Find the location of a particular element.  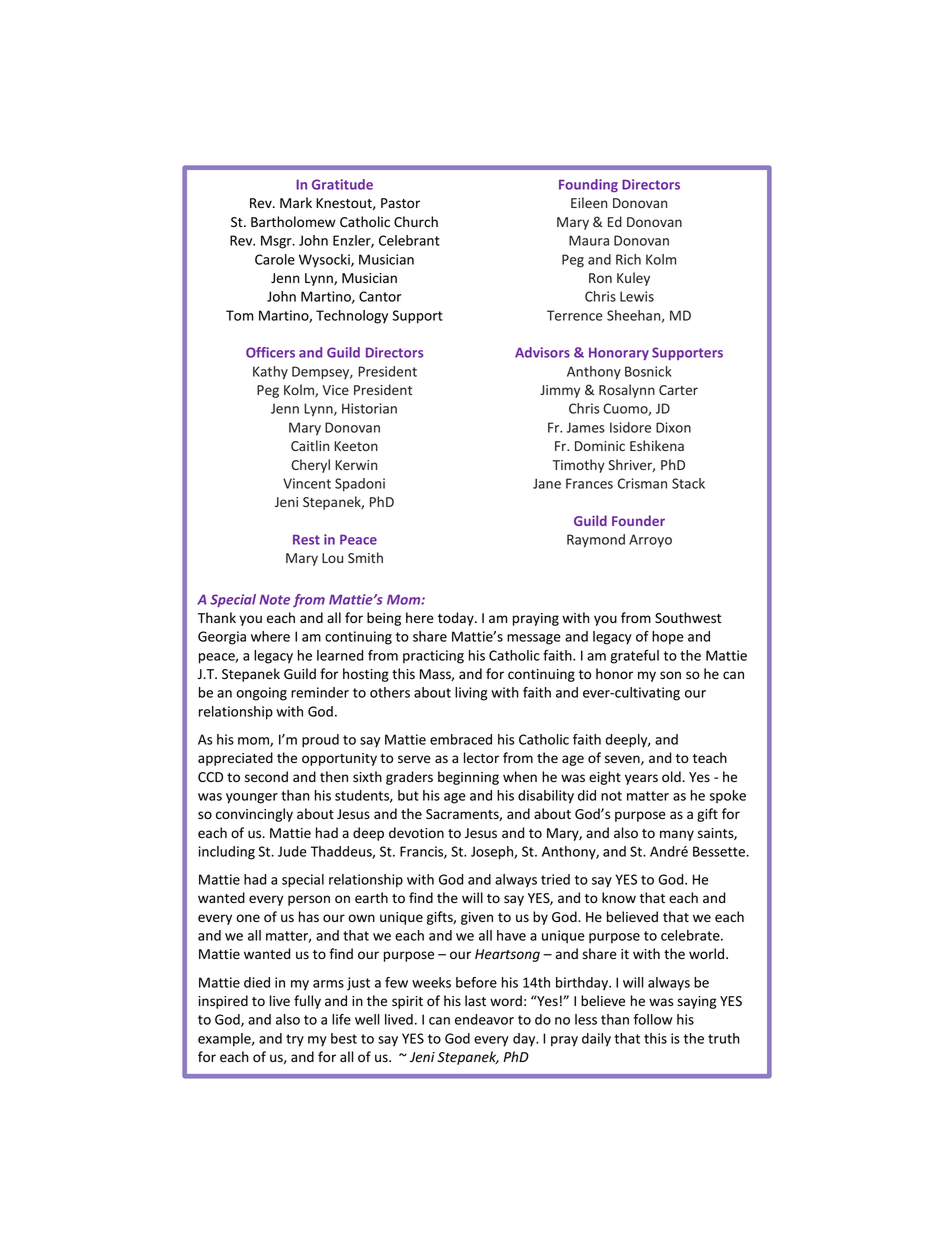

Rich is located at coordinates (628, 259).
